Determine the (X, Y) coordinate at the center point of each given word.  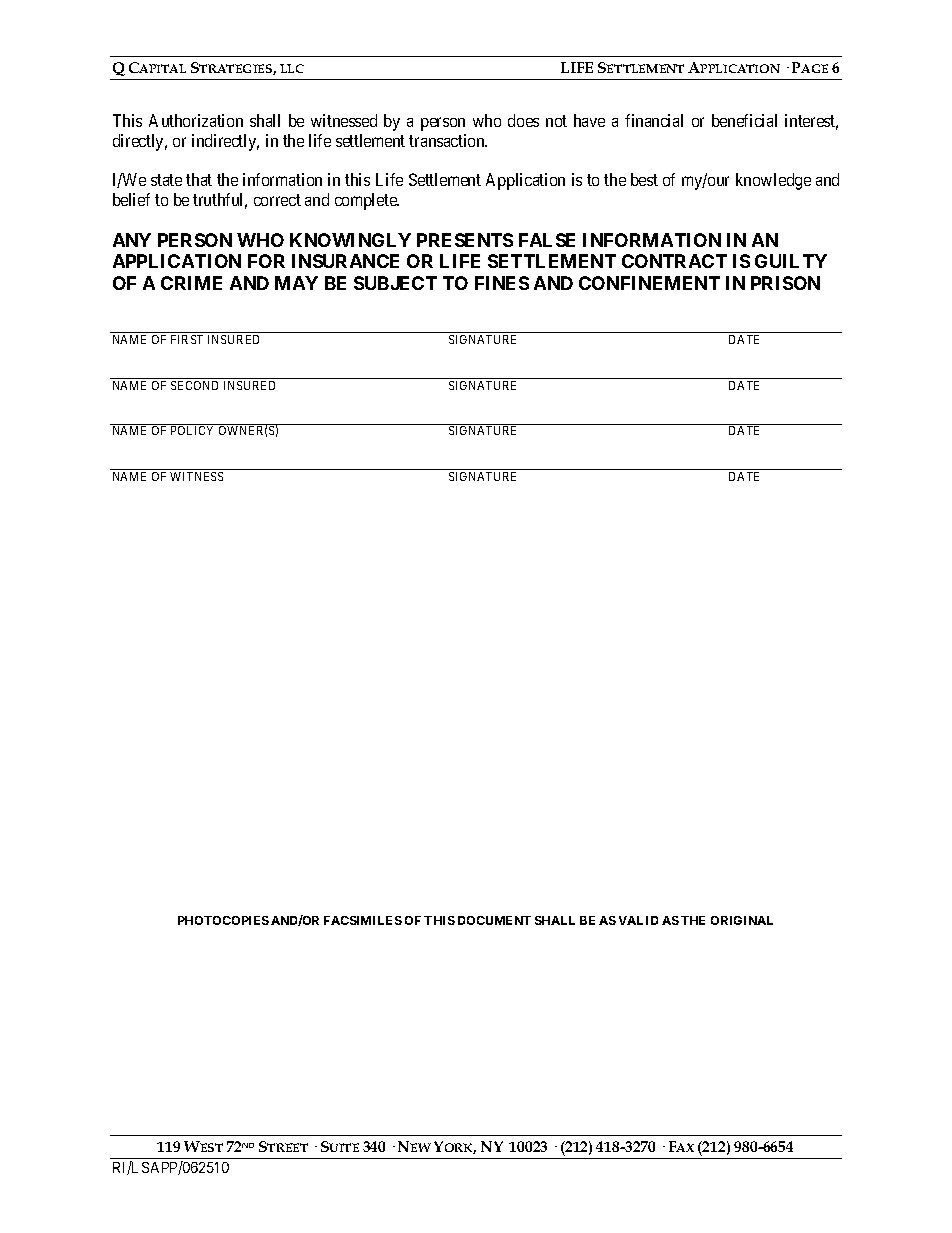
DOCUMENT (494, 920)
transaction (448, 140)
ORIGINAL (742, 920)
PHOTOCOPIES (223, 920)
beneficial (744, 120)
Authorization (196, 120)
